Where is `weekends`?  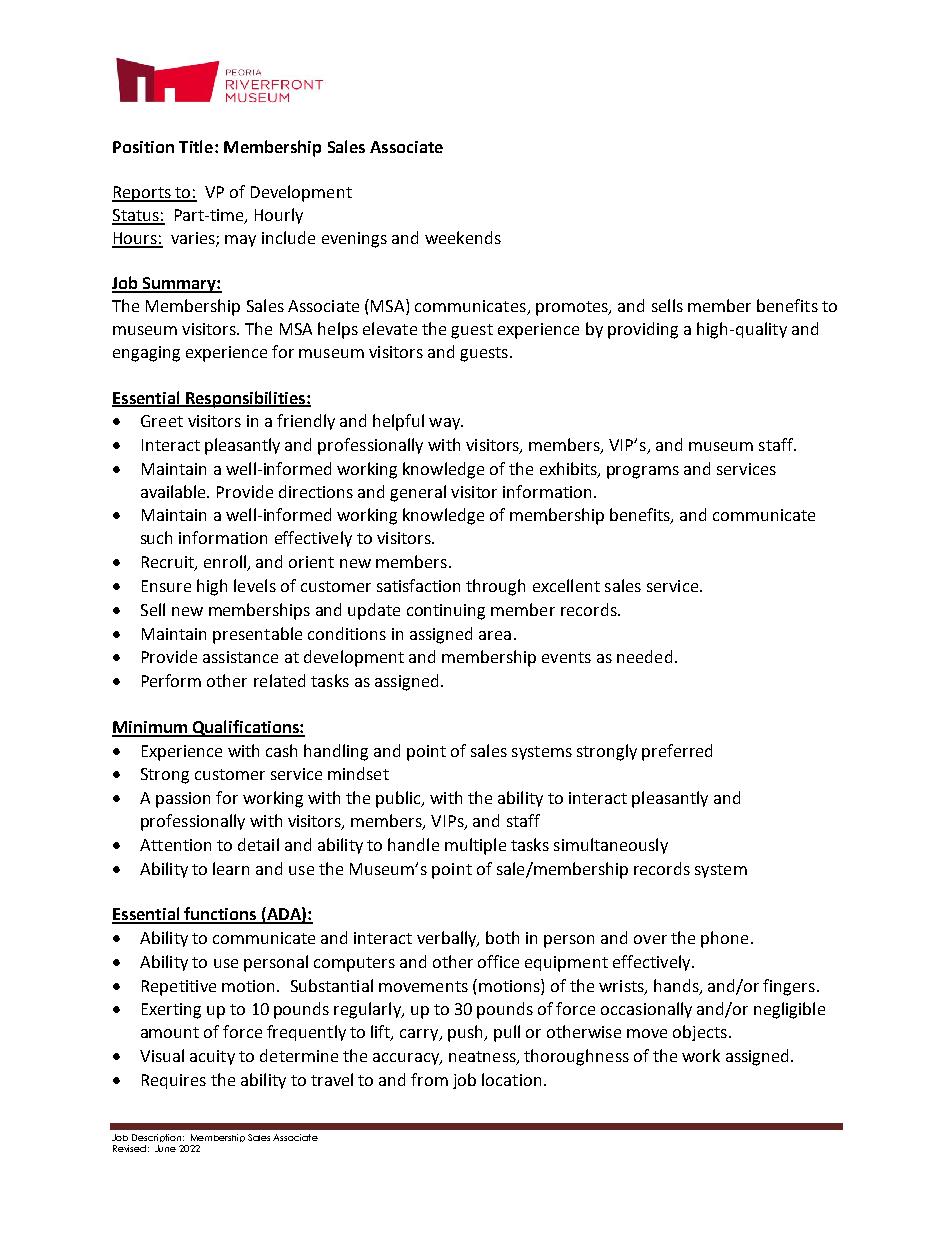
weekends is located at coordinates (463, 237).
